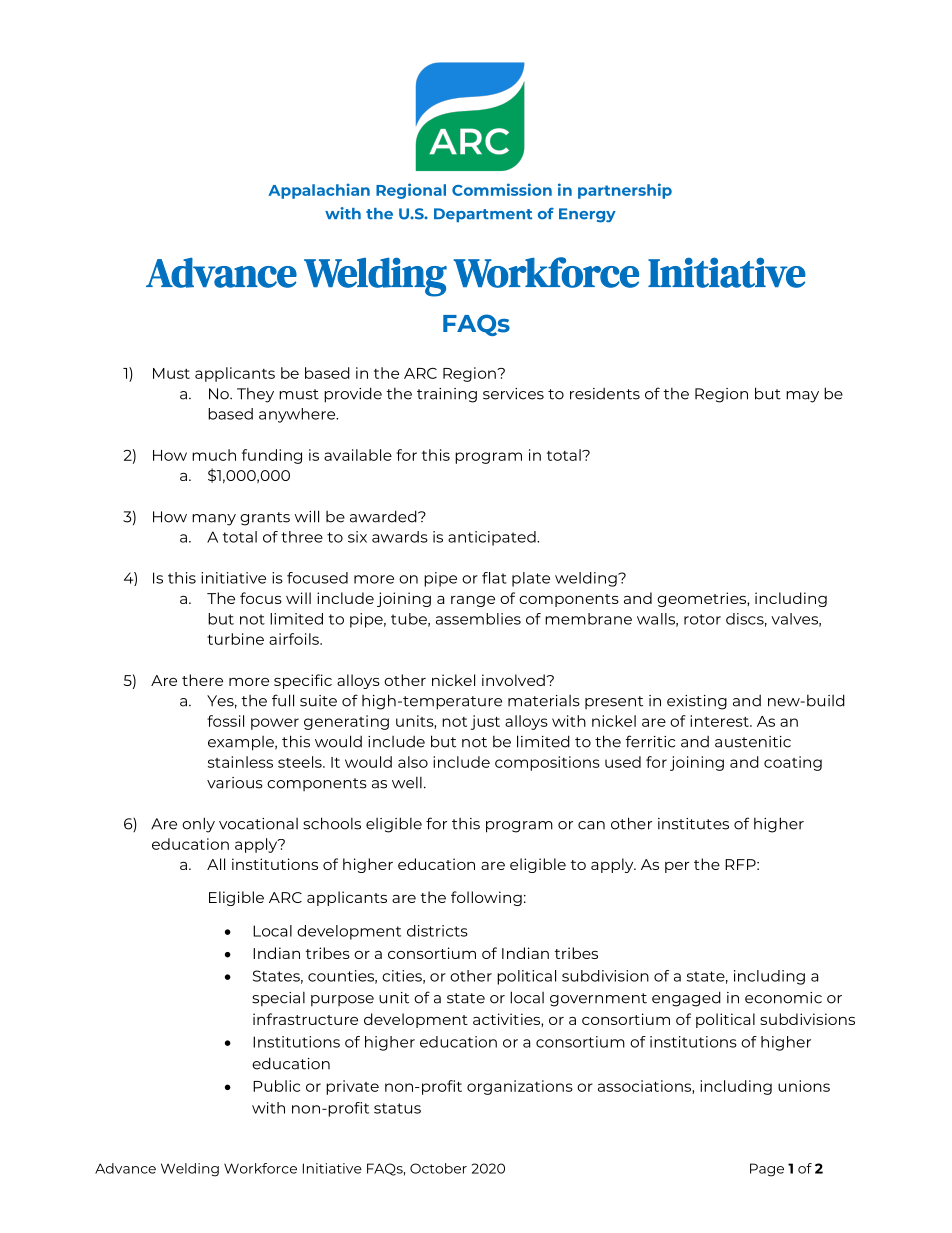 This image has width=952, height=1233. What do you see at coordinates (520, 1087) in the image?
I see `organizations` at bounding box center [520, 1087].
